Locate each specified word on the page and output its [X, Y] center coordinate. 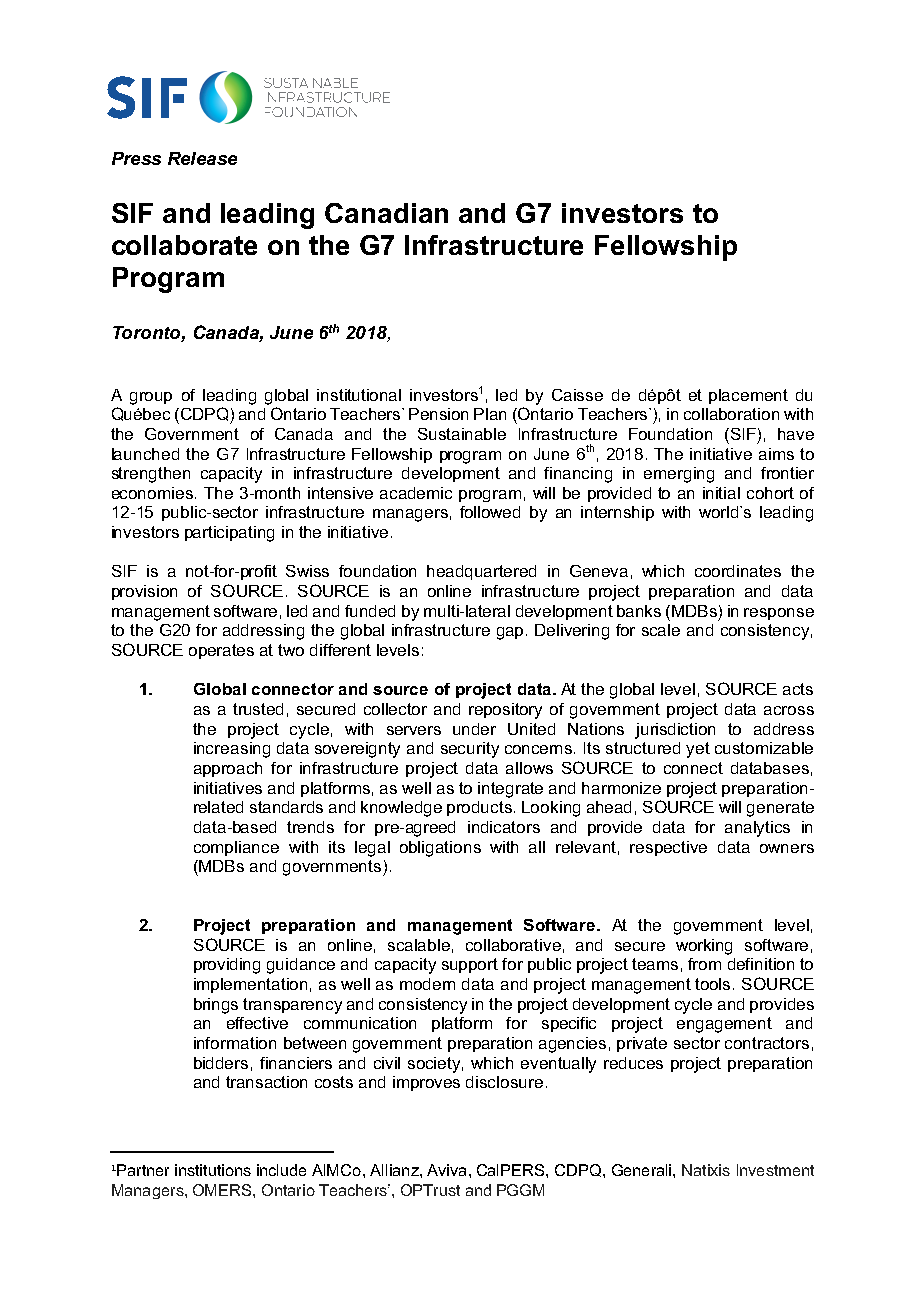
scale [661, 630]
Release [202, 158]
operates [221, 651]
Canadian [386, 213]
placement [748, 396]
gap [512, 633]
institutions [213, 1170]
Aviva [446, 1170]
